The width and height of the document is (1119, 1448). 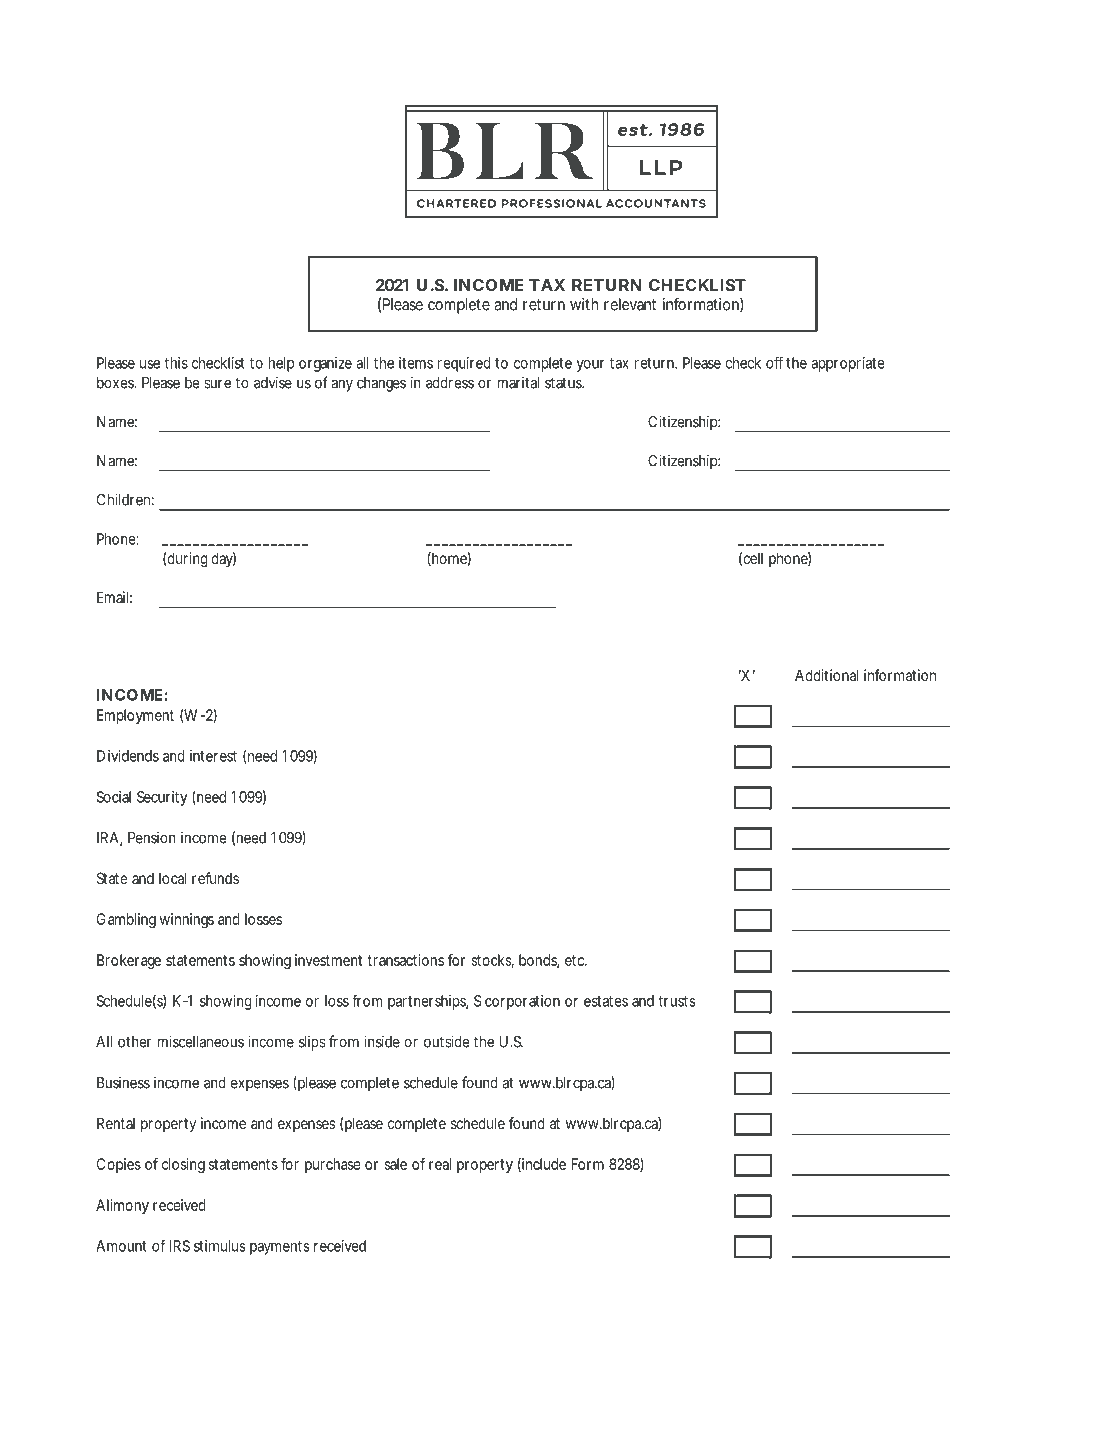 I want to click on Additional, so click(x=826, y=675).
